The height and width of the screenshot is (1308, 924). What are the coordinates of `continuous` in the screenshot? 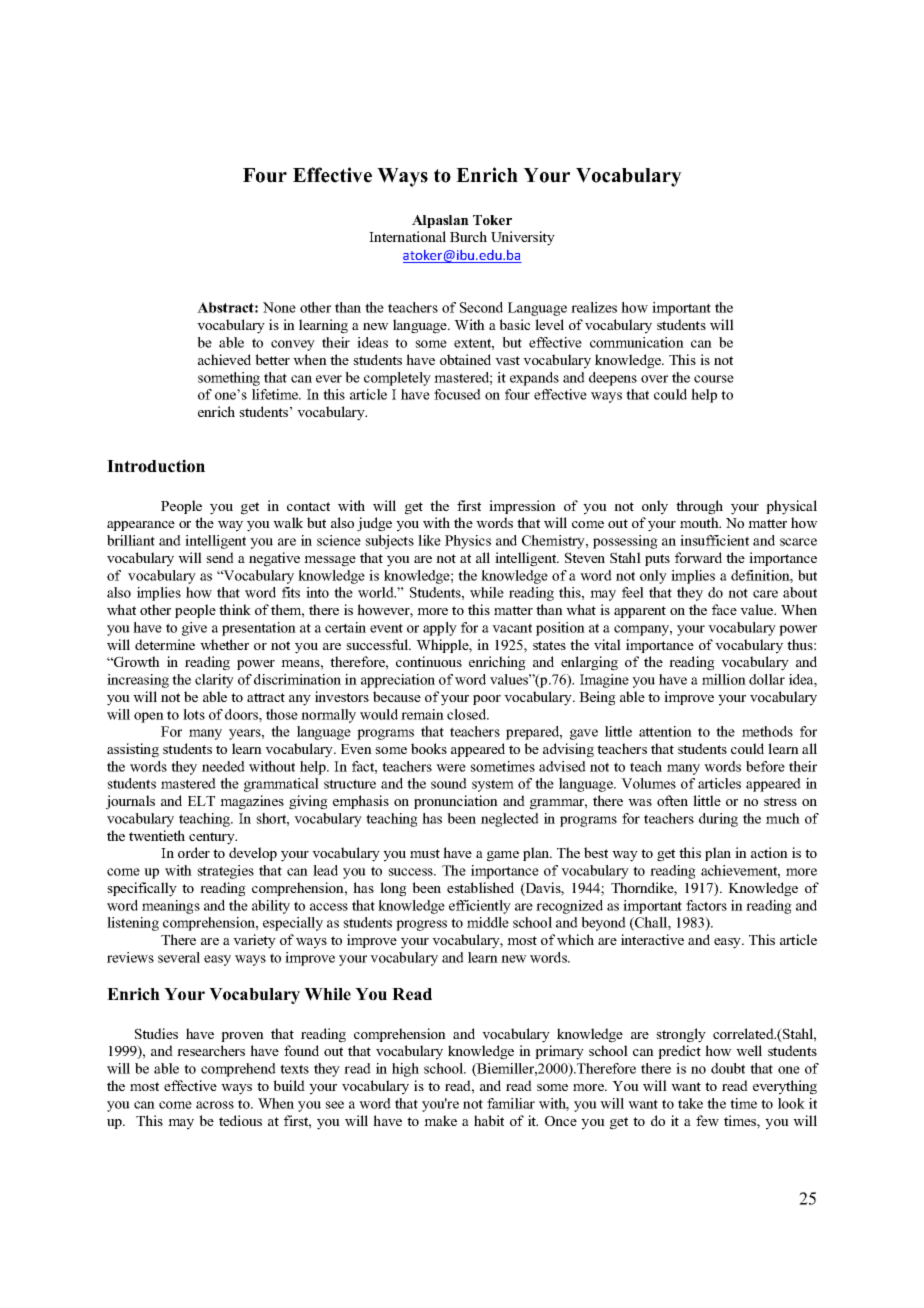 It's located at (429, 661).
